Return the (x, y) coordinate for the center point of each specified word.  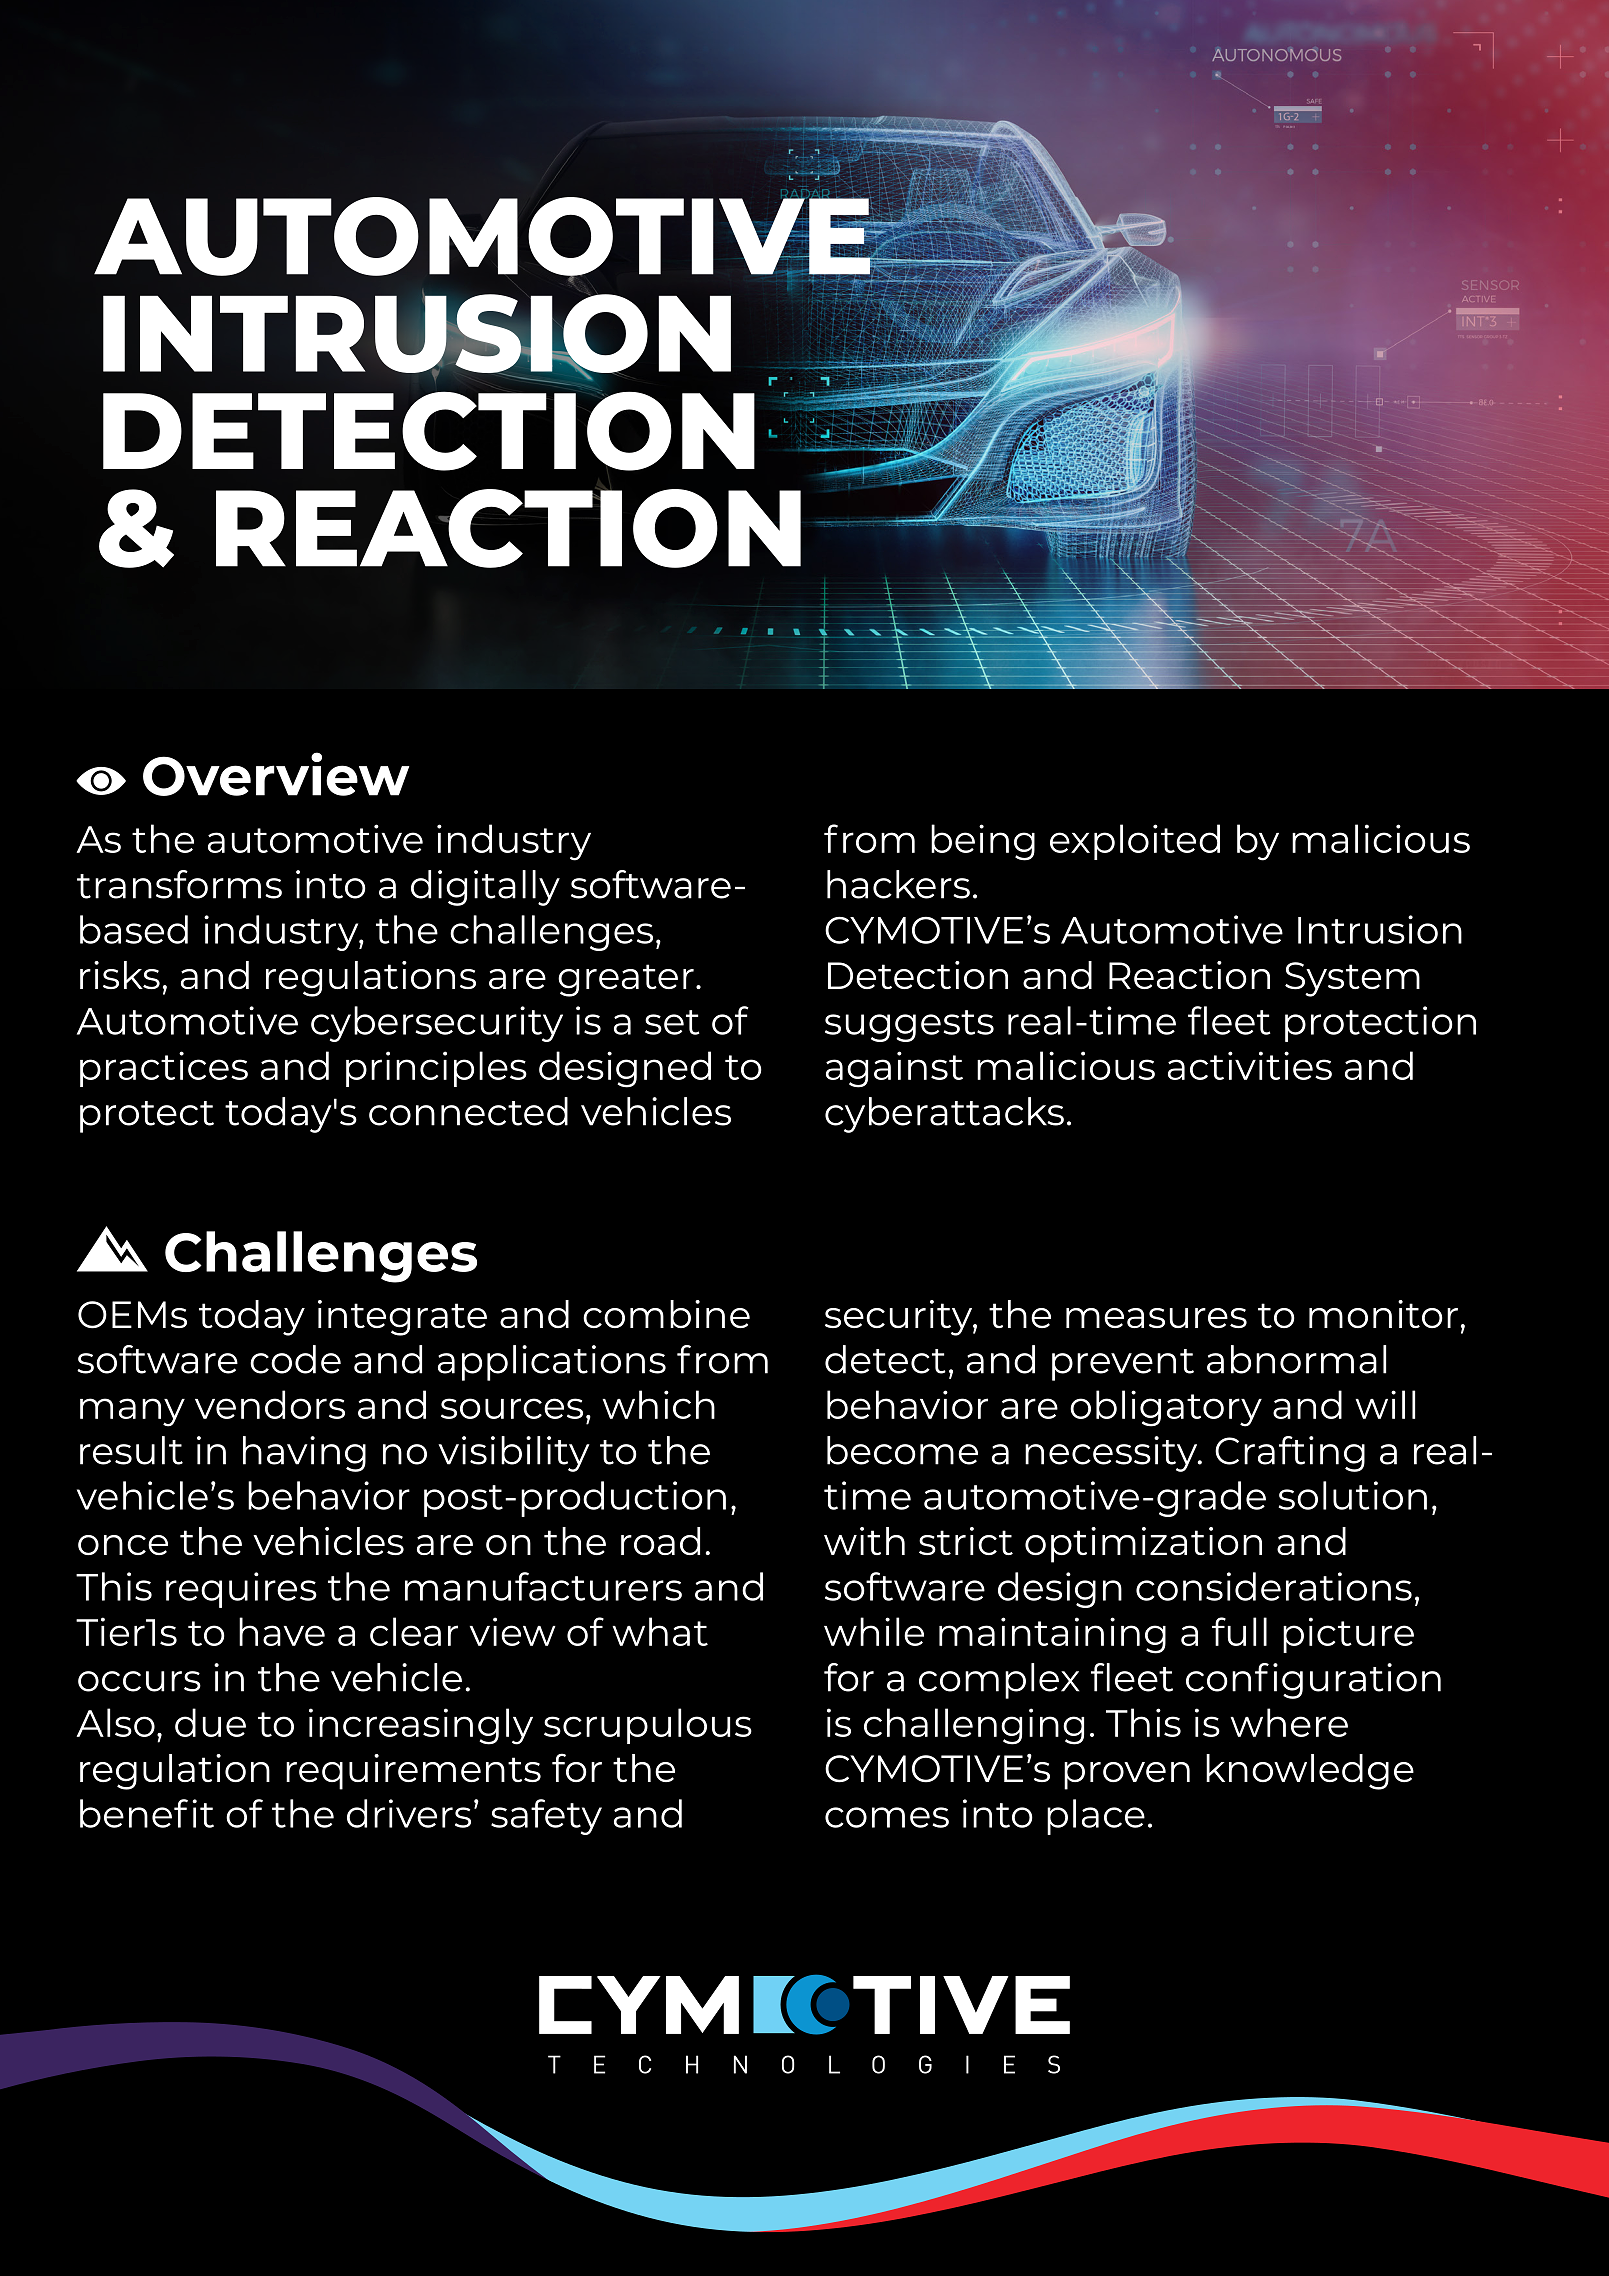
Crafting (1290, 1454)
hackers (898, 884)
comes (887, 1817)
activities (1250, 1065)
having (304, 1454)
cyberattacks (944, 1115)
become (902, 1450)
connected (468, 1111)
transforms (179, 884)
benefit (147, 1813)
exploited (1135, 842)
